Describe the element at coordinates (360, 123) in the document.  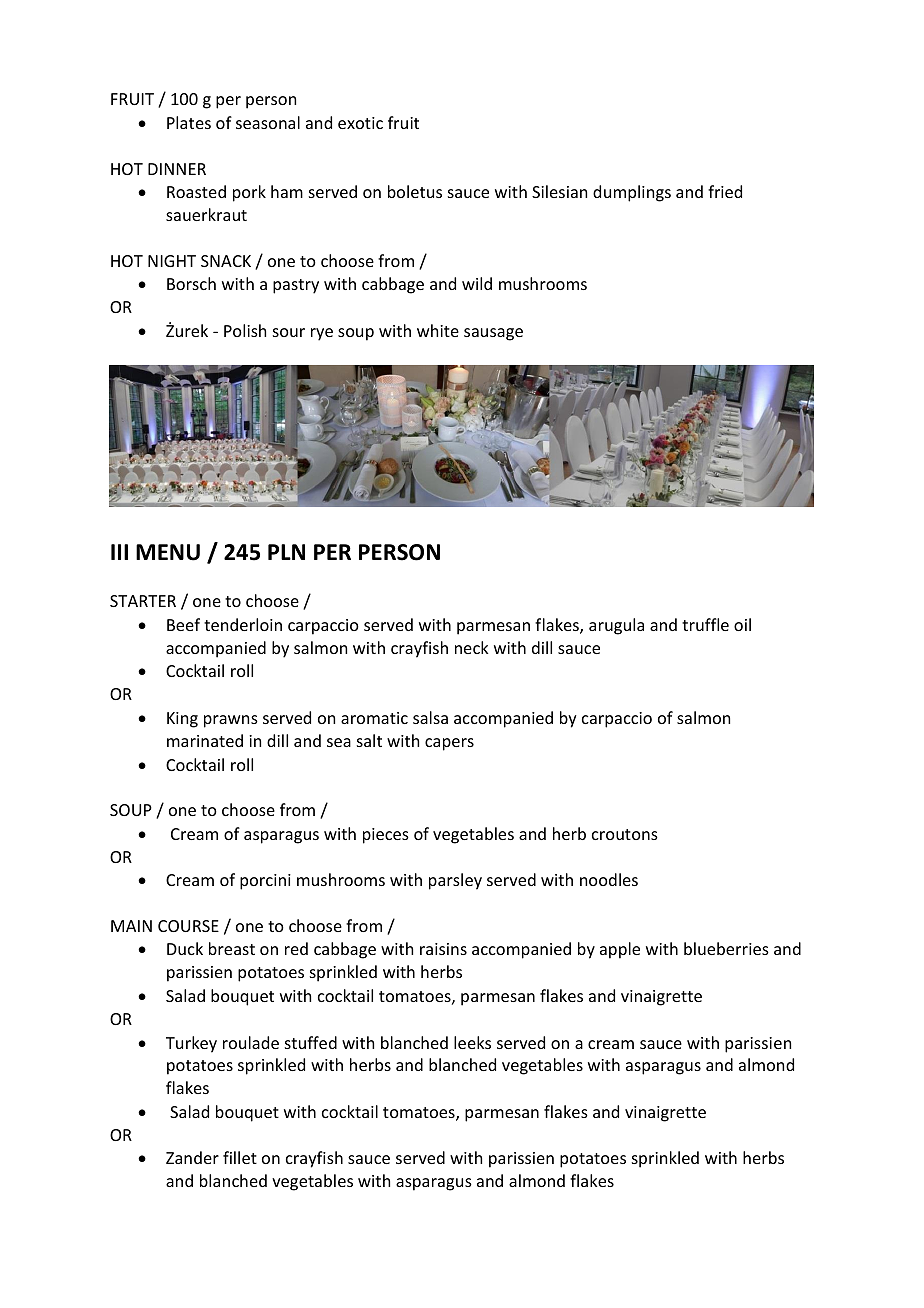
I see `exotic` at that location.
